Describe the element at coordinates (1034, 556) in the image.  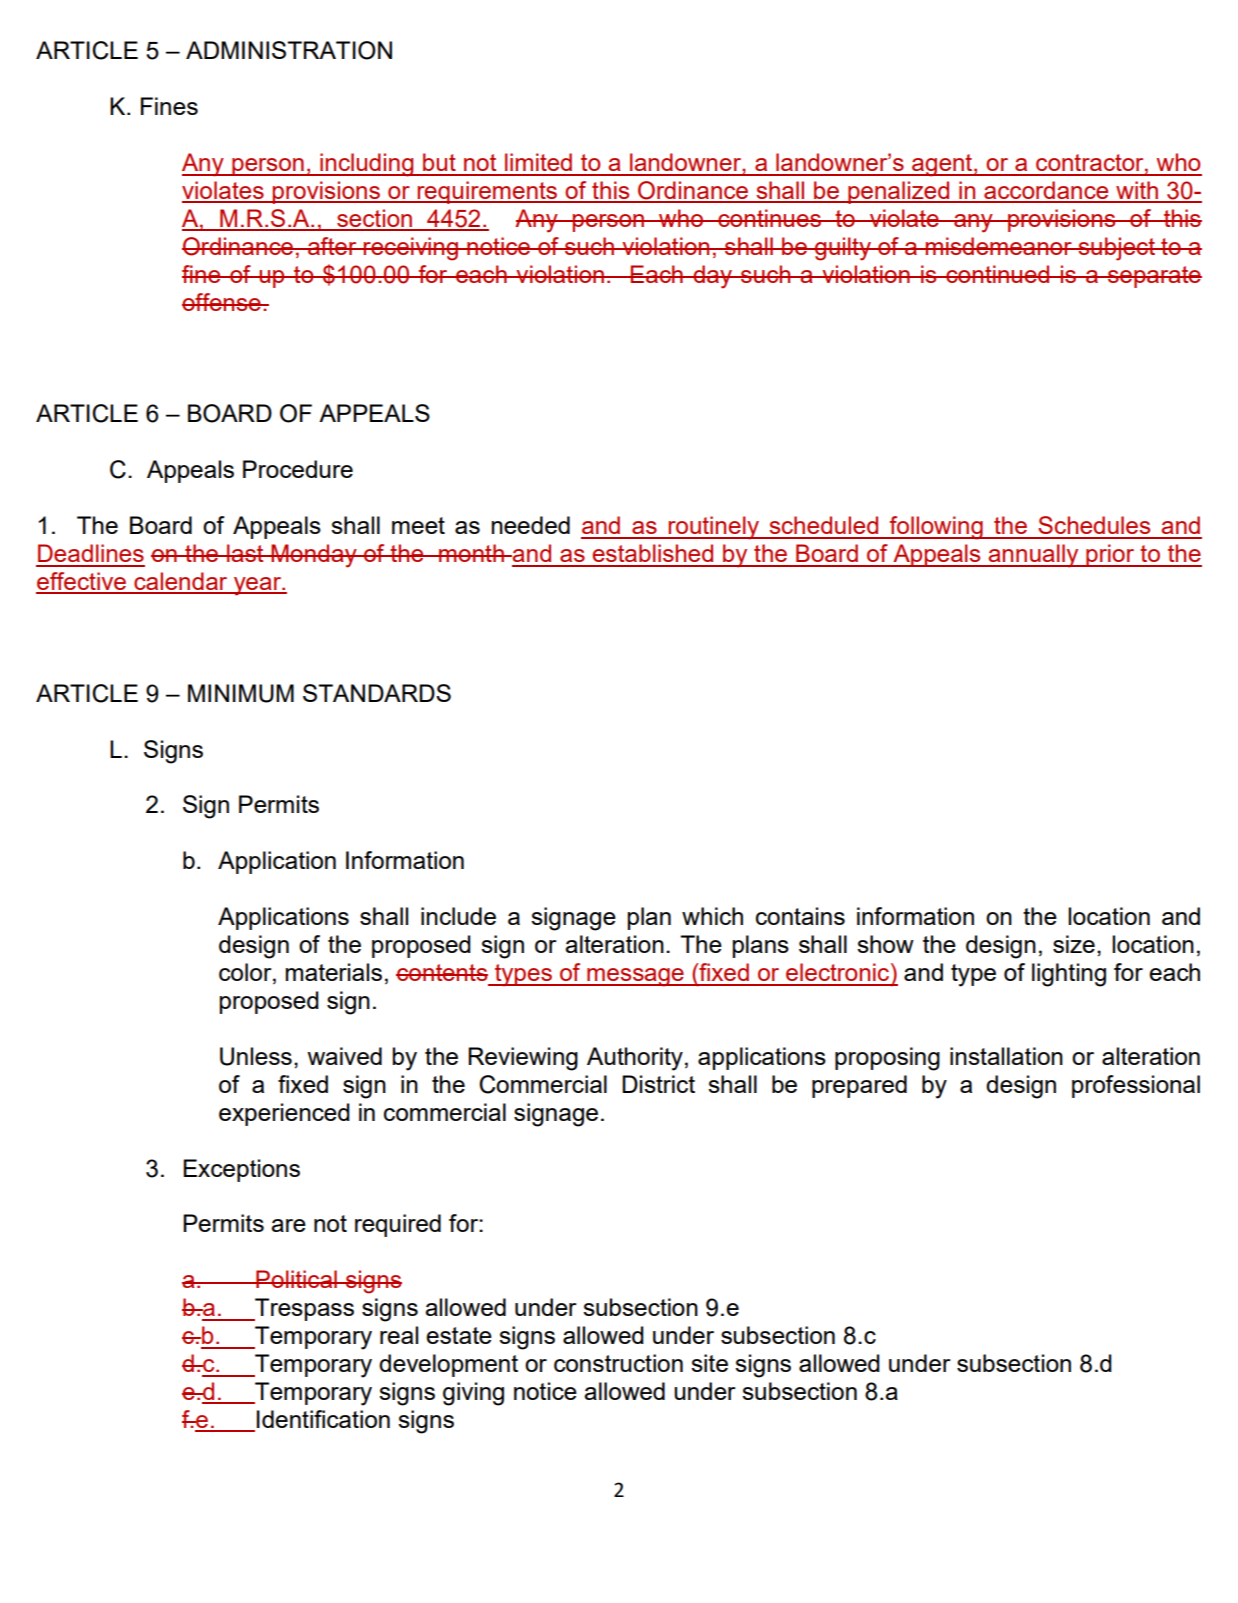
I see `annually` at that location.
